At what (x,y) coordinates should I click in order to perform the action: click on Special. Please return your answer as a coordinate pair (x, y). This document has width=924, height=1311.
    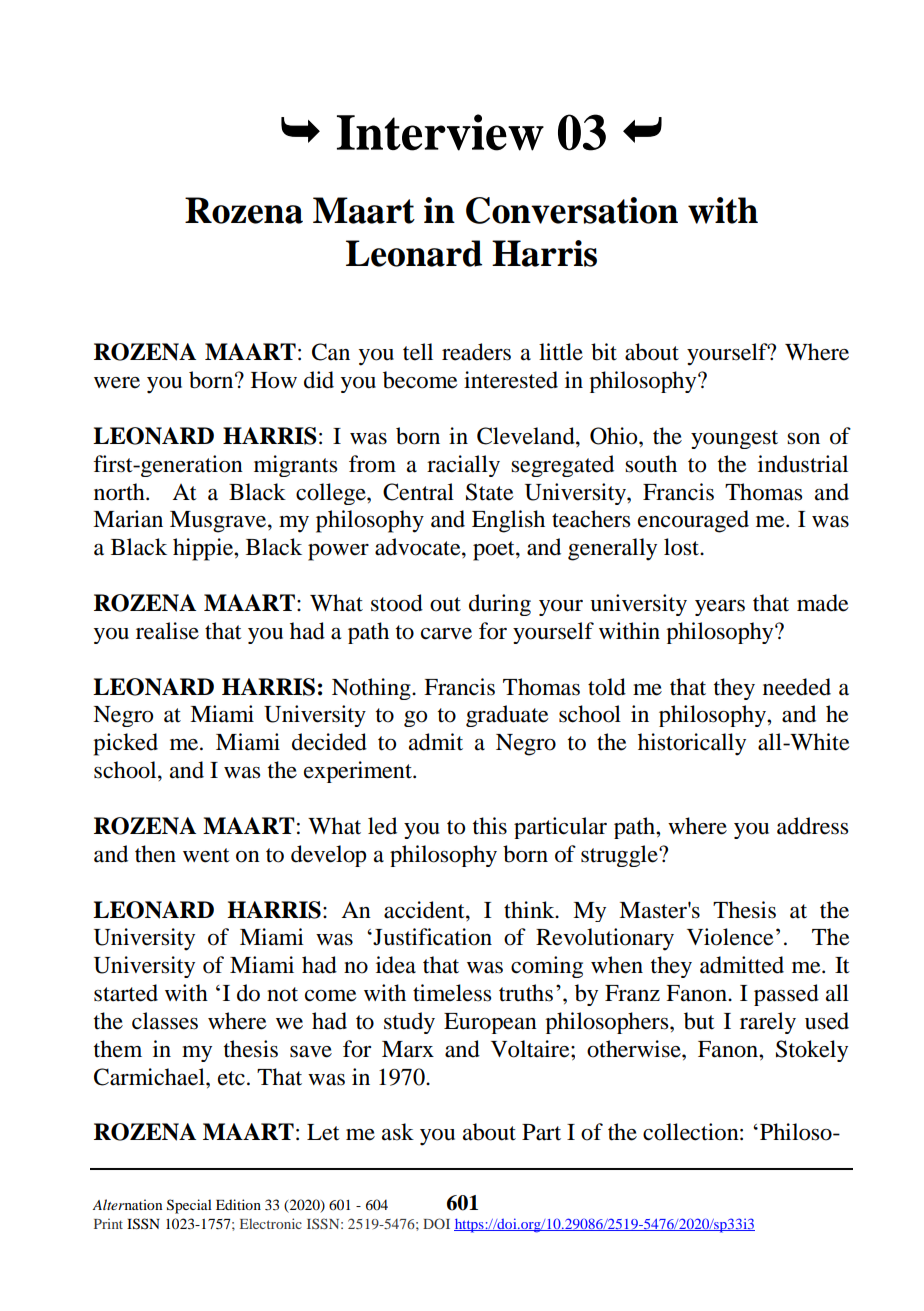
    Looking at the image, I should click on (189, 1206).
